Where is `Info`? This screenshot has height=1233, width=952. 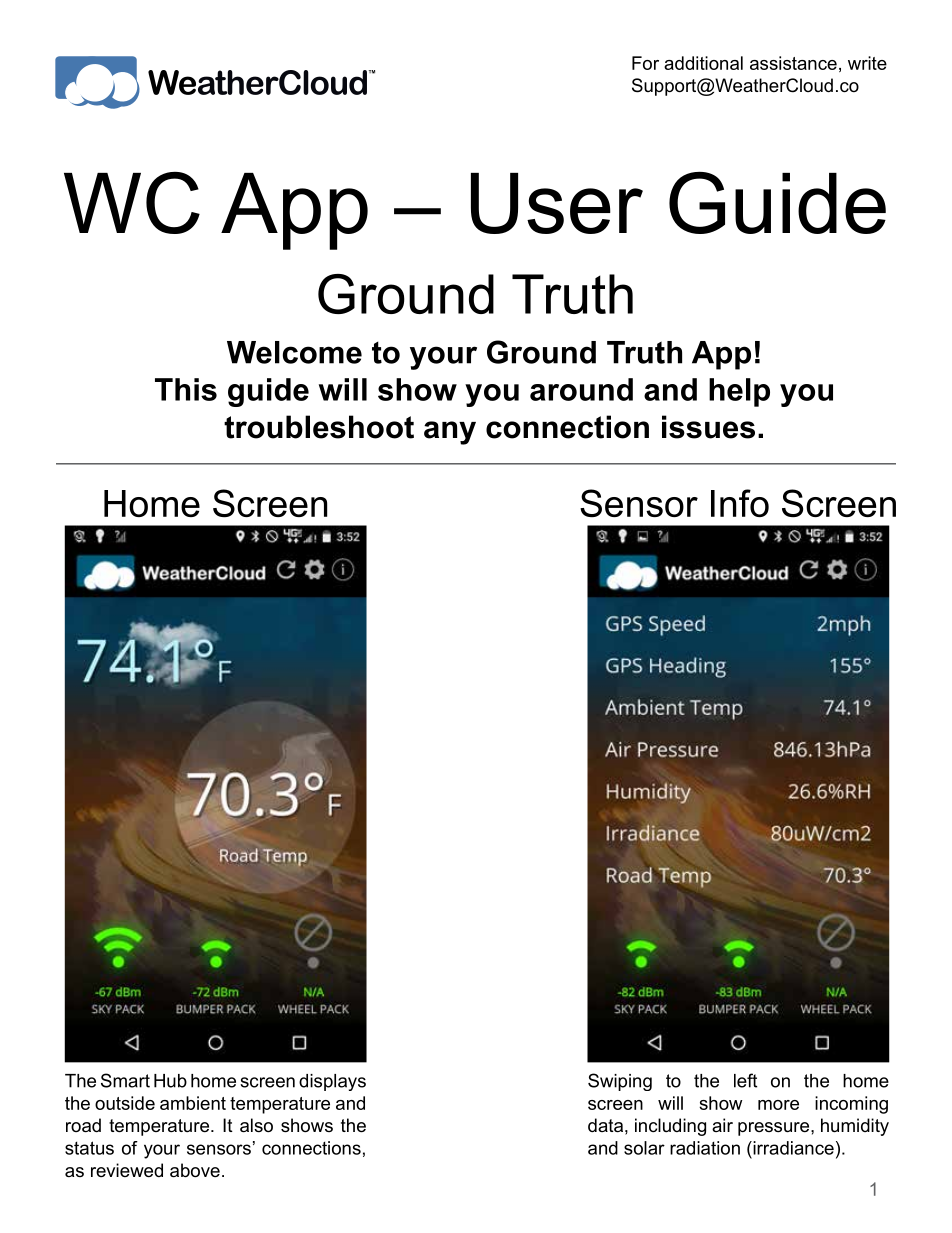 Info is located at coordinates (740, 503).
